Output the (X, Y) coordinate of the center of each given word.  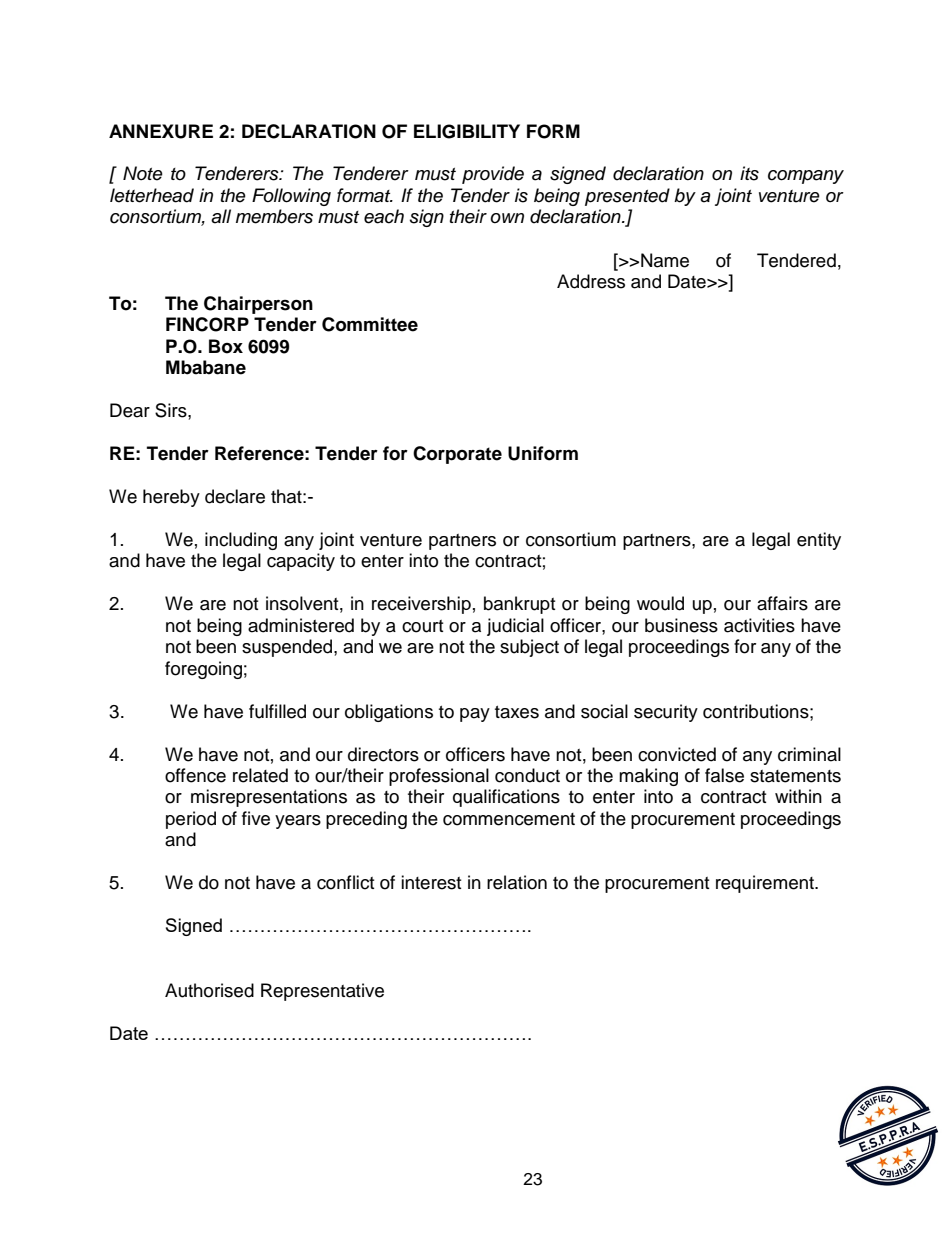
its (749, 173)
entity (819, 541)
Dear (130, 410)
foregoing (203, 670)
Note (143, 173)
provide (493, 175)
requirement (766, 884)
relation (517, 882)
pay (475, 715)
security (666, 713)
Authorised (209, 990)
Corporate (457, 455)
